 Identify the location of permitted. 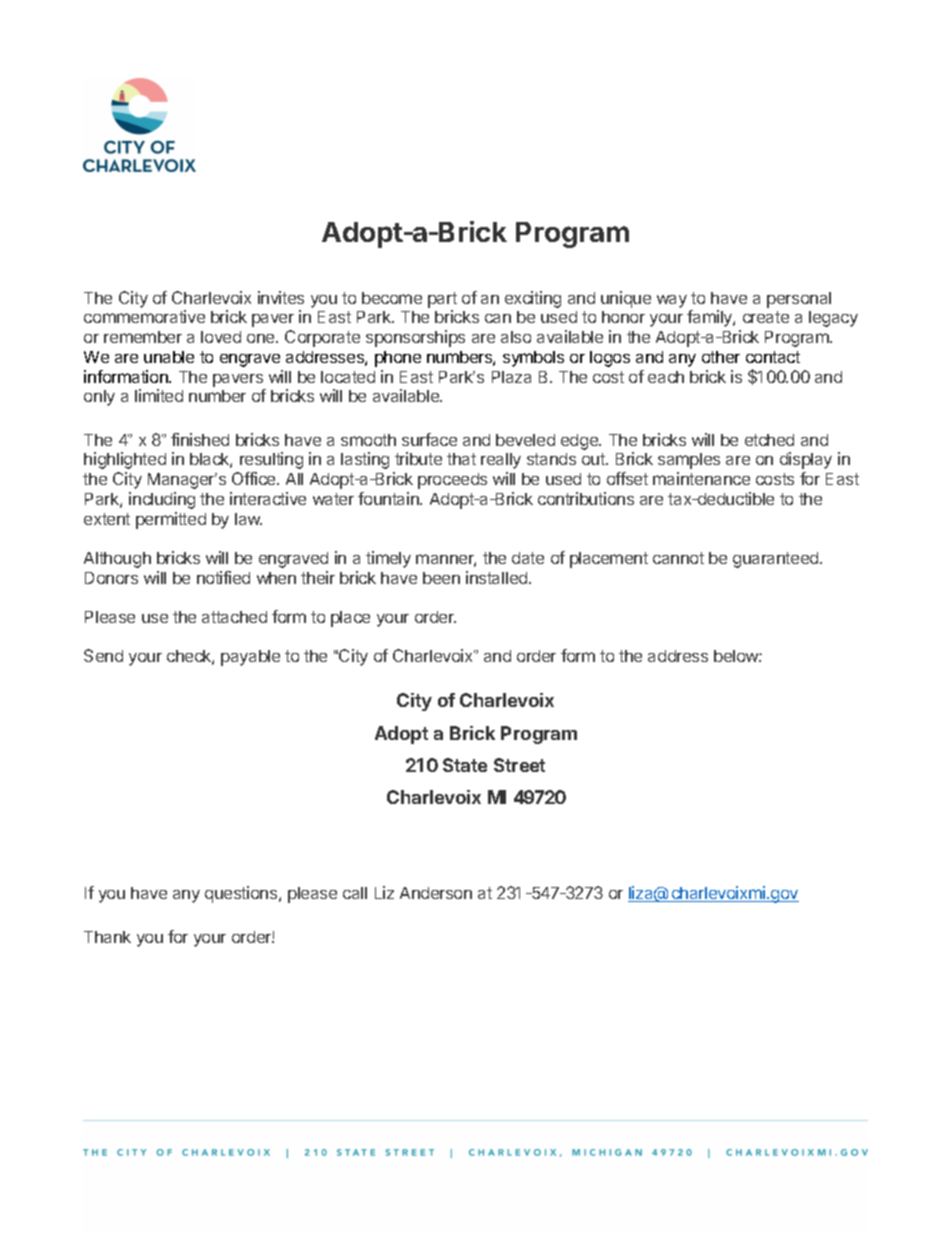
(171, 520).
